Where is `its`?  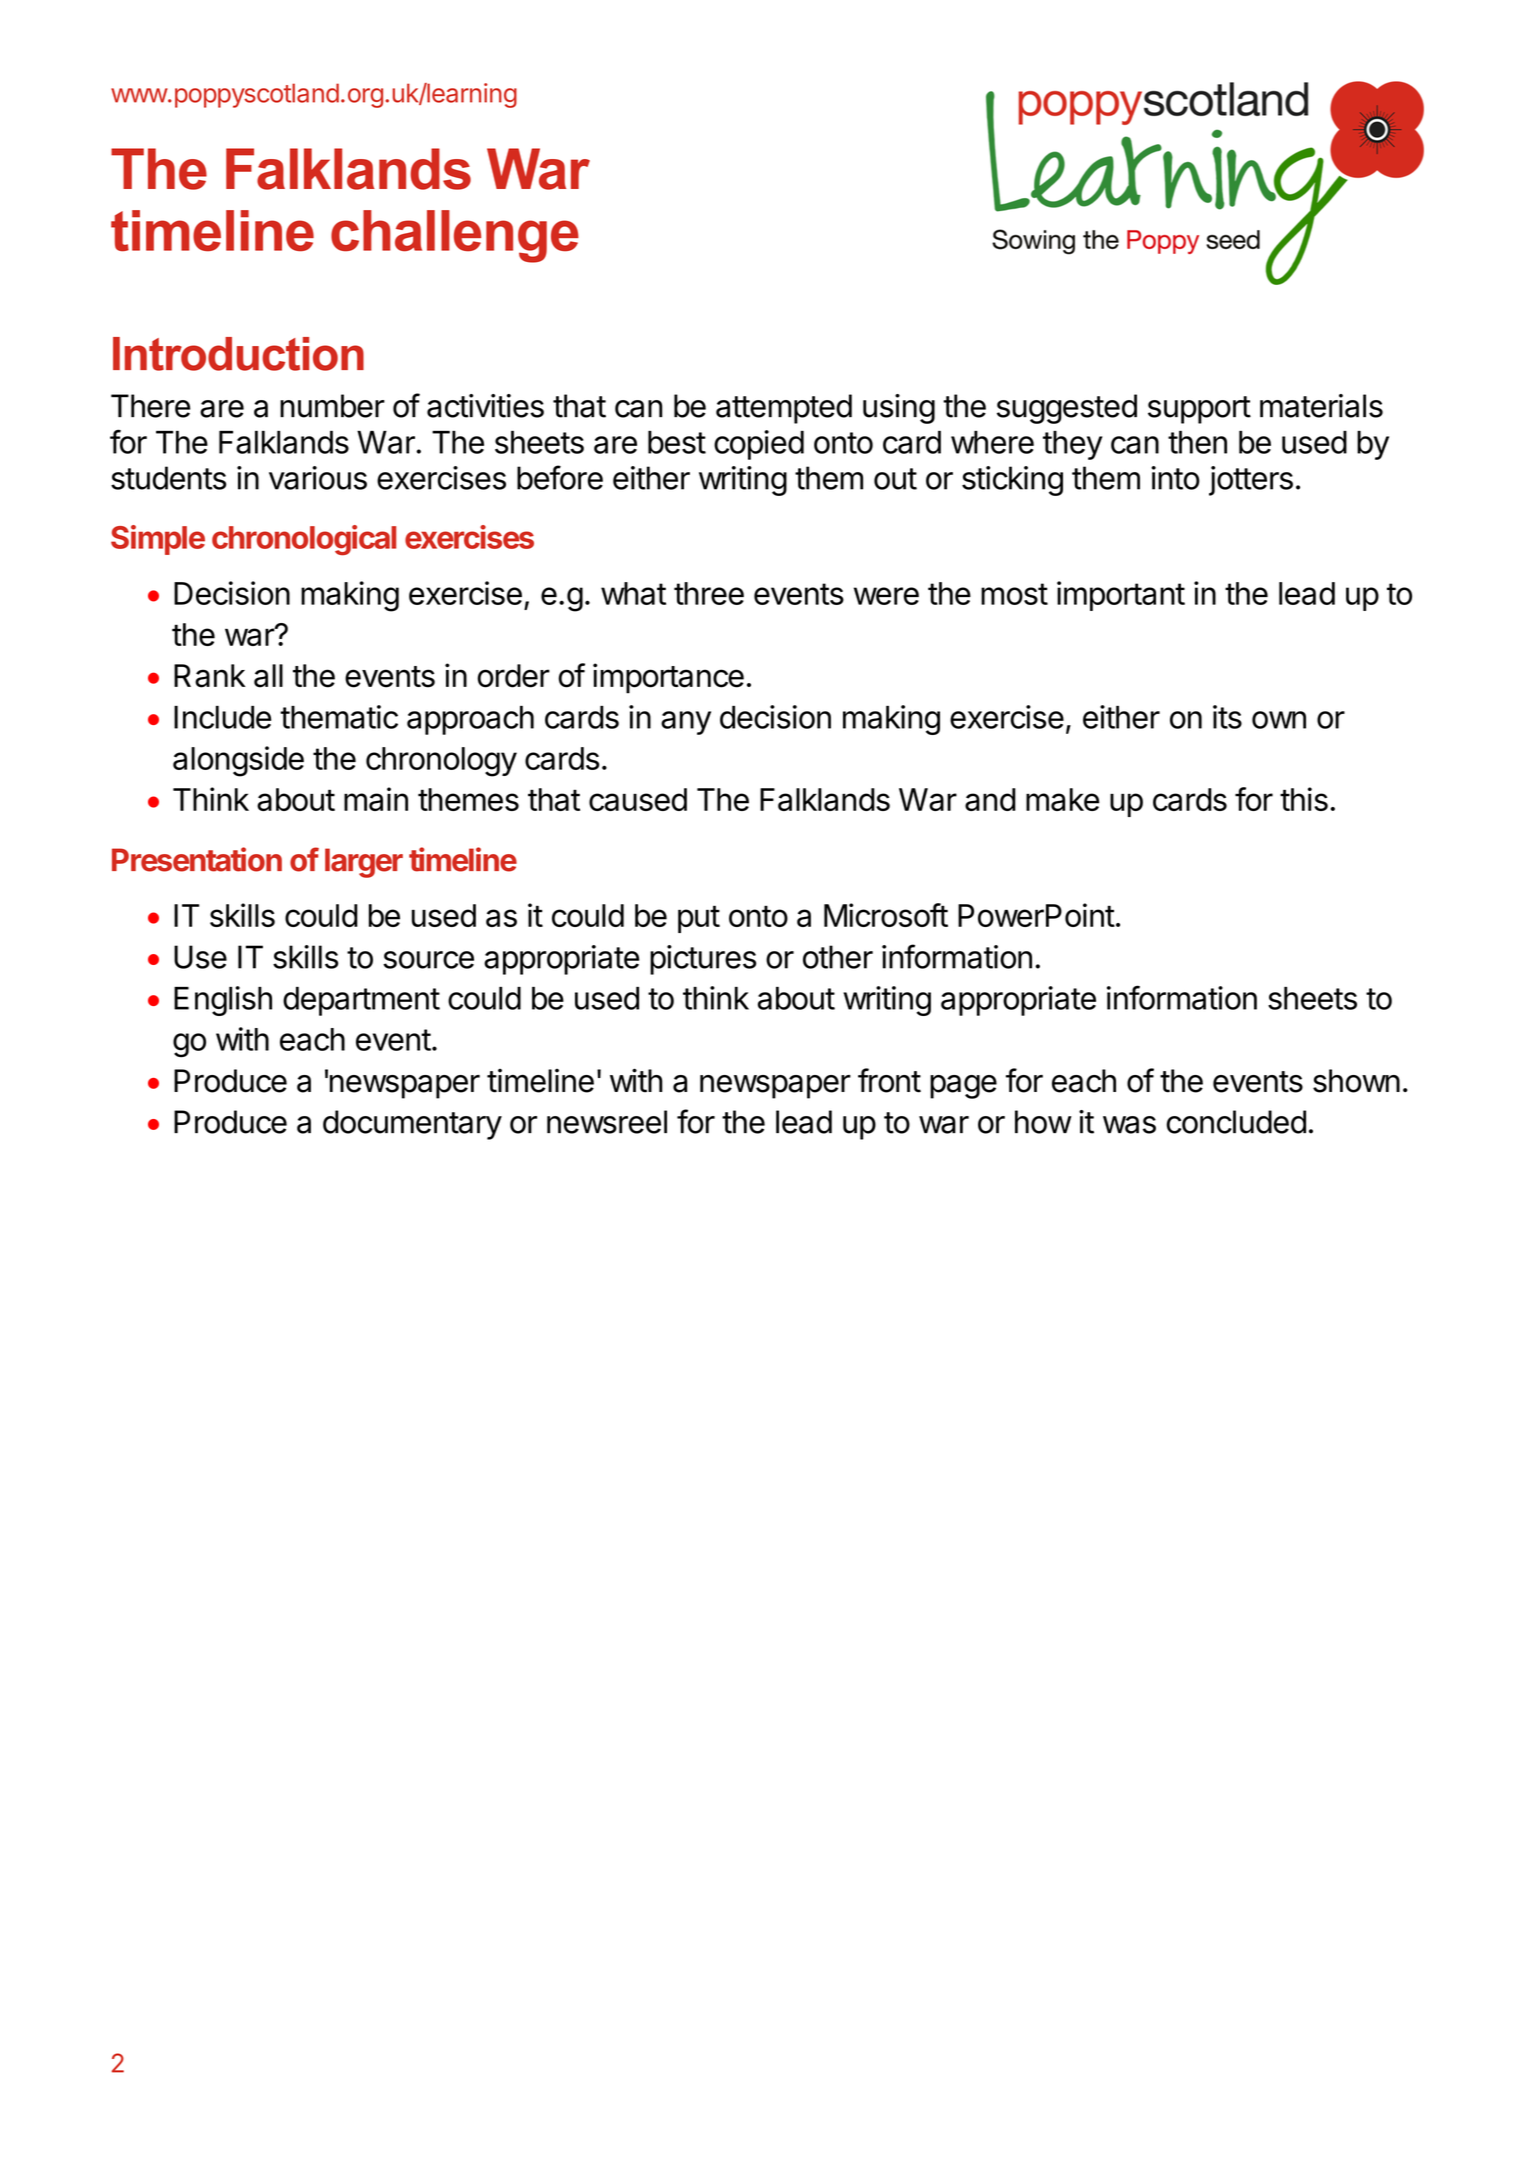 its is located at coordinates (1227, 717).
